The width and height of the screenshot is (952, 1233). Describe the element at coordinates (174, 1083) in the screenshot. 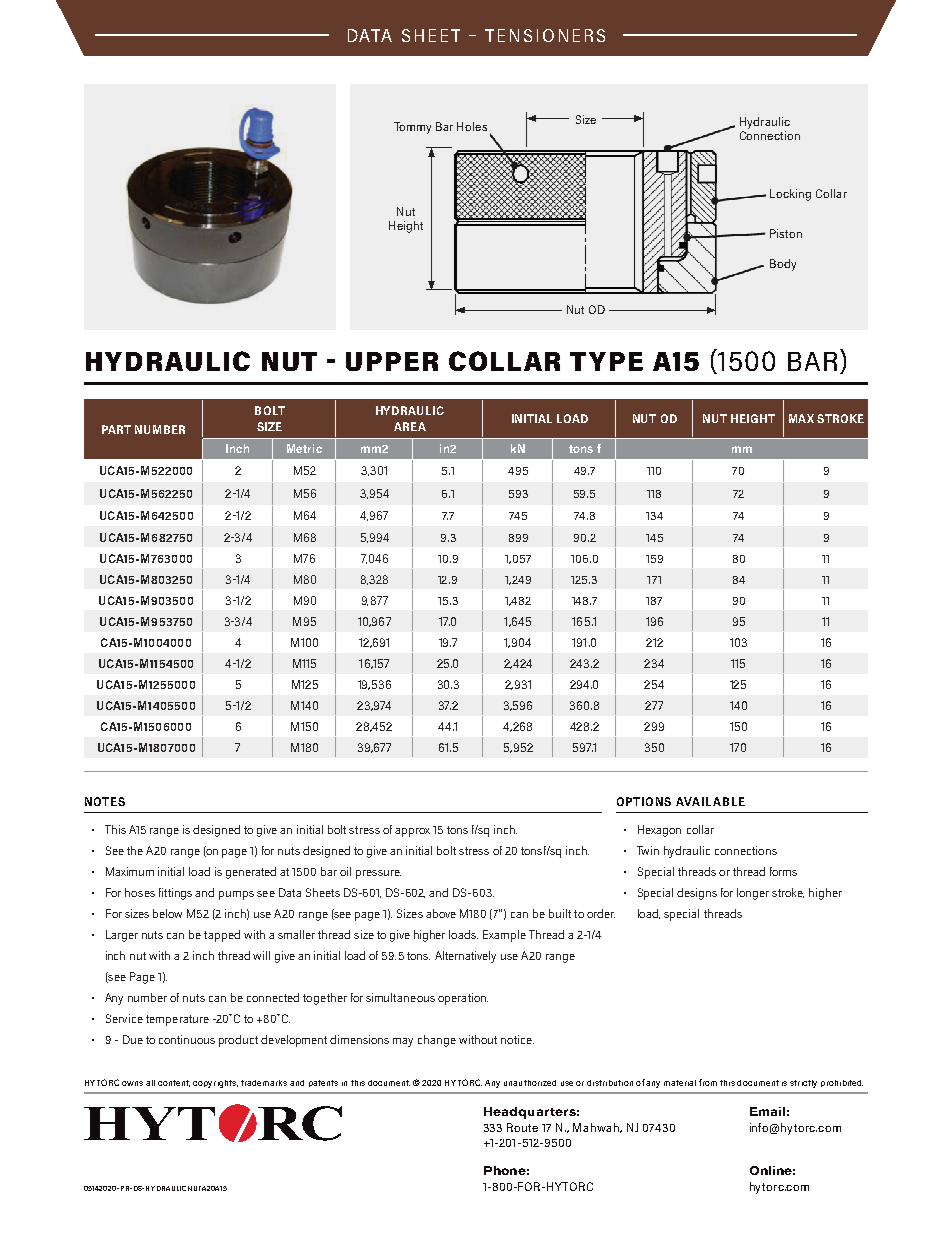

I see `content` at that location.
